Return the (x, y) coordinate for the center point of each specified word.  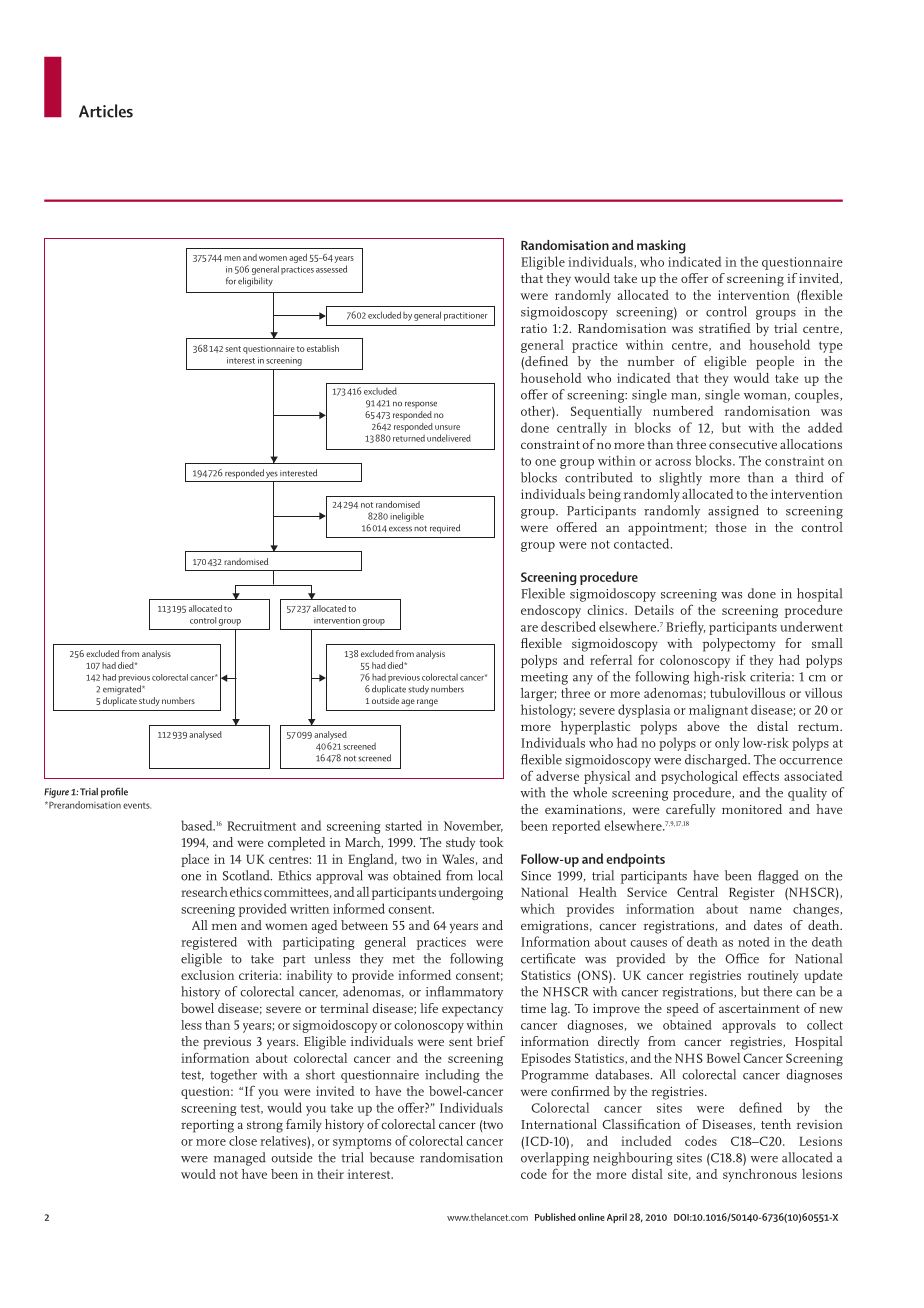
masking (661, 247)
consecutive (743, 444)
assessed (331, 269)
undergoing (470, 893)
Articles (106, 111)
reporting (207, 1126)
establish (323, 348)
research (204, 892)
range (427, 703)
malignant (718, 711)
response (421, 404)
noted (754, 942)
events (137, 805)
